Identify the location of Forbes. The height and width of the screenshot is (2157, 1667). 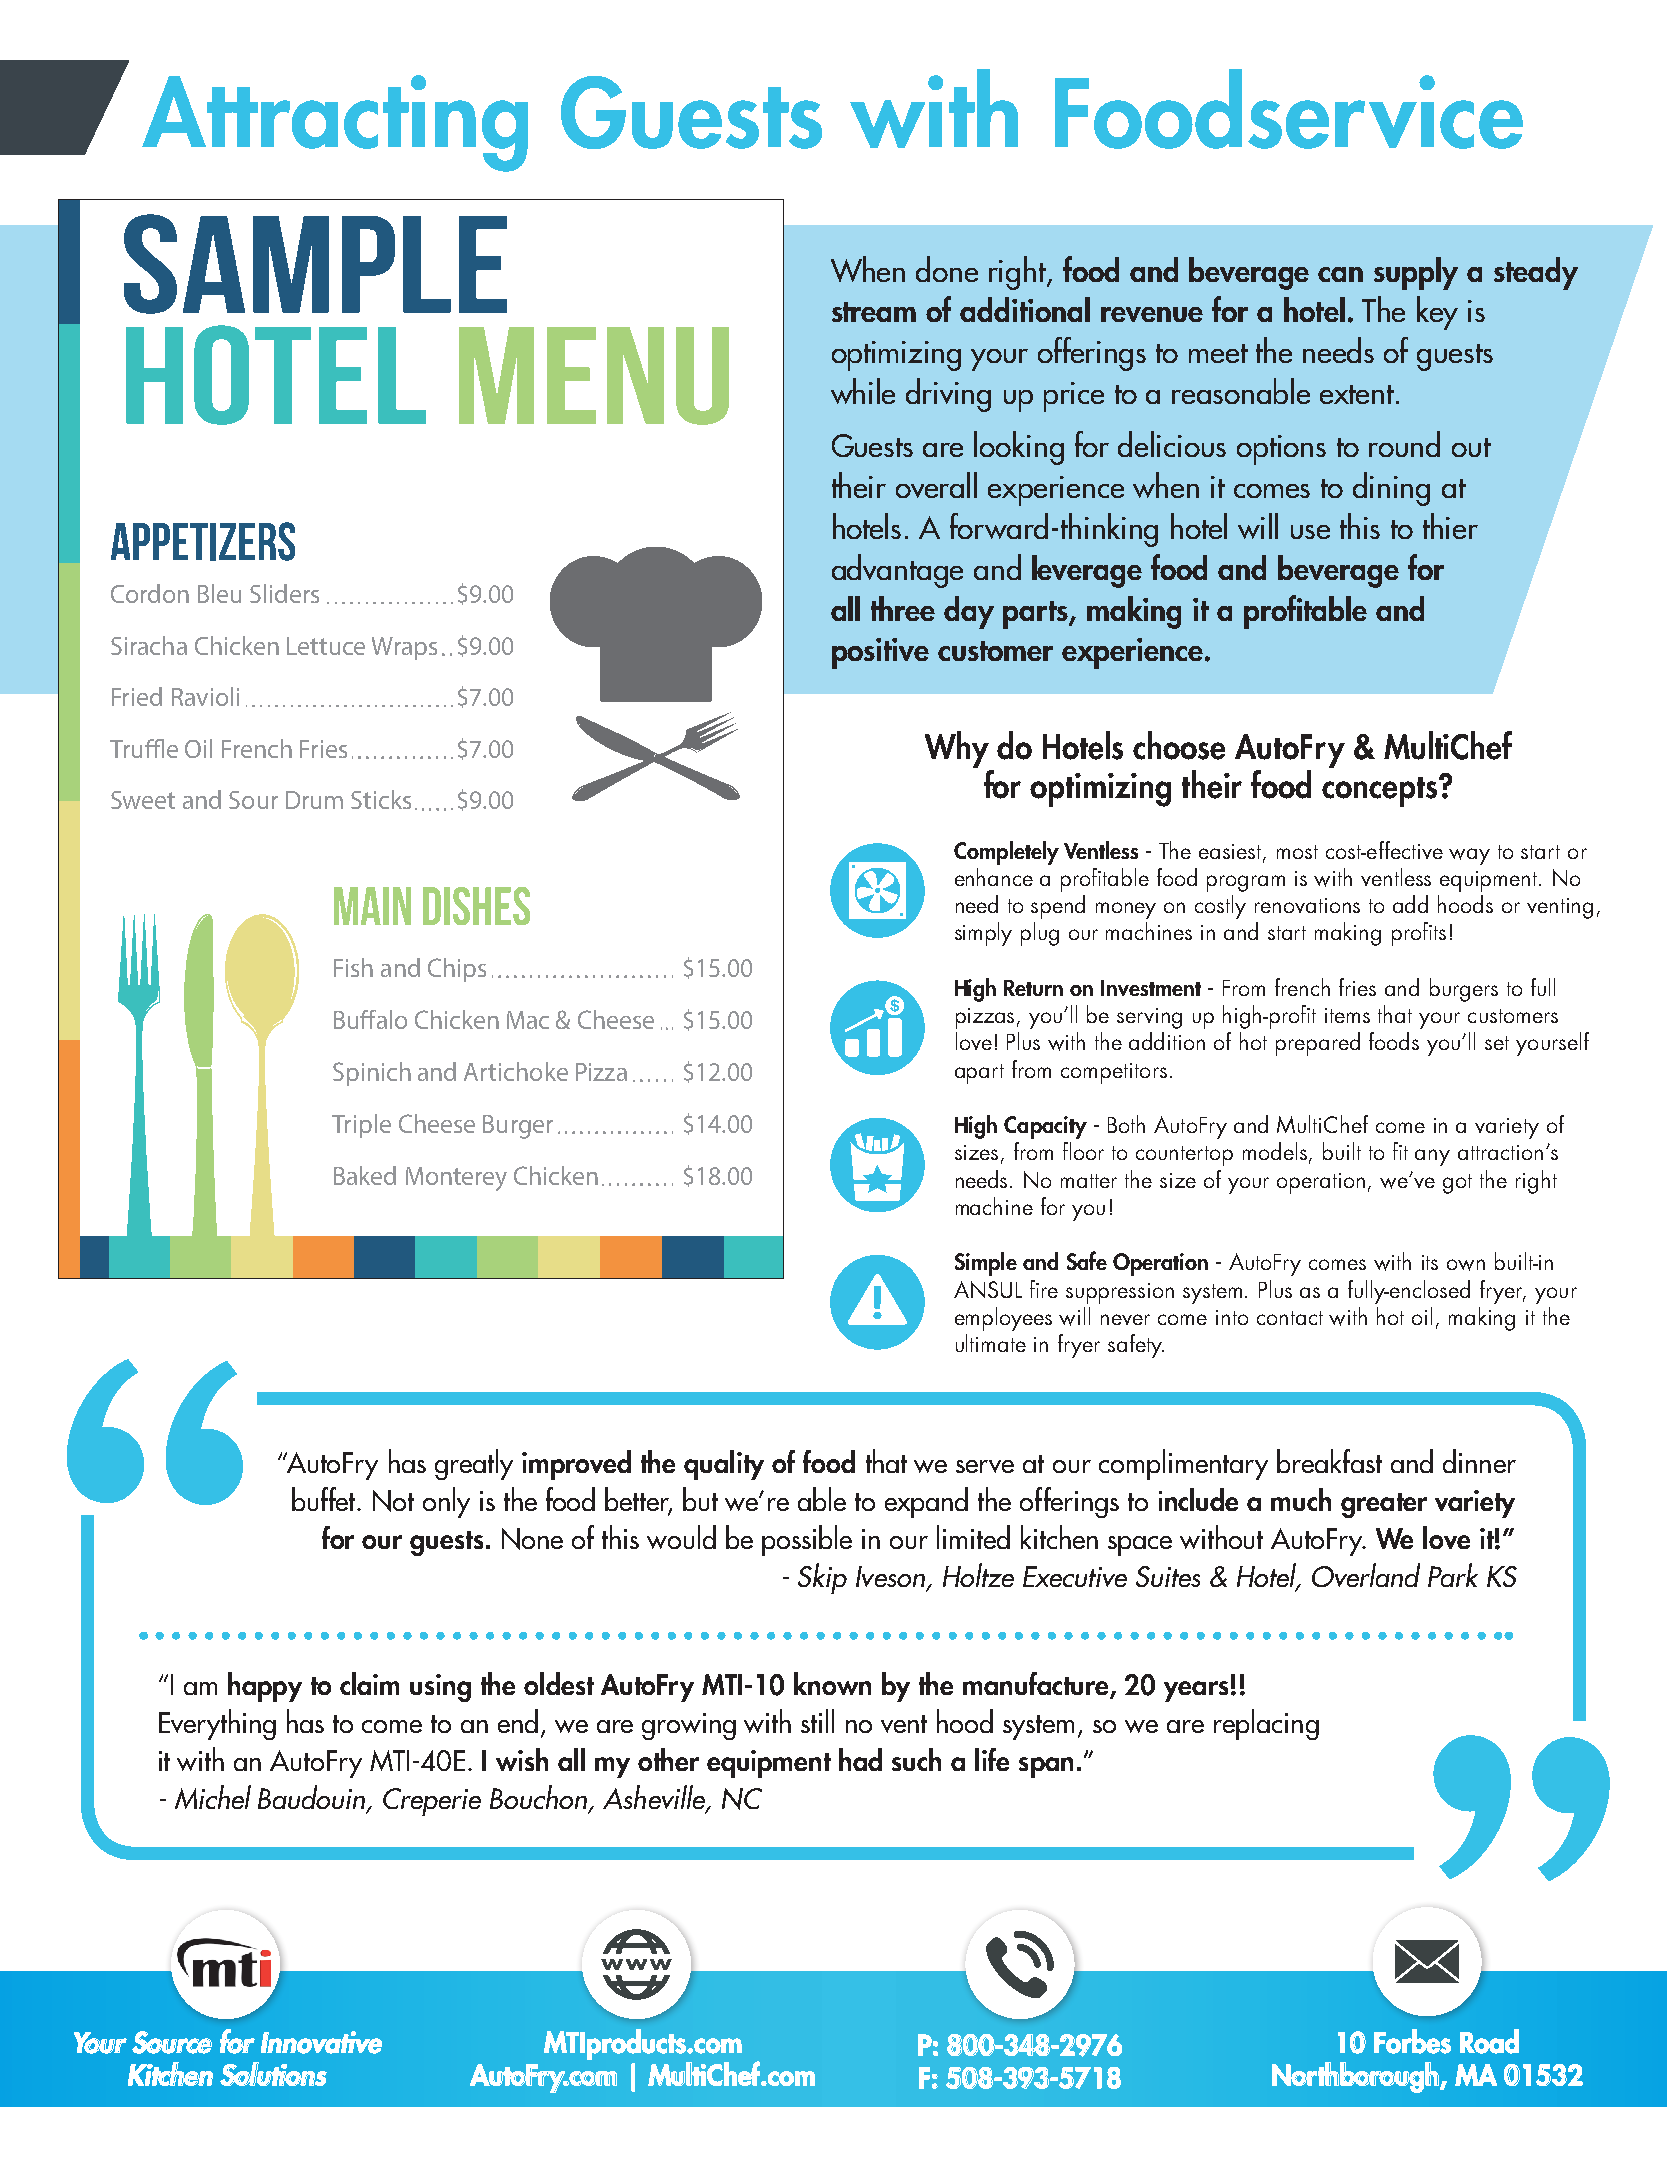
(1412, 2041).
